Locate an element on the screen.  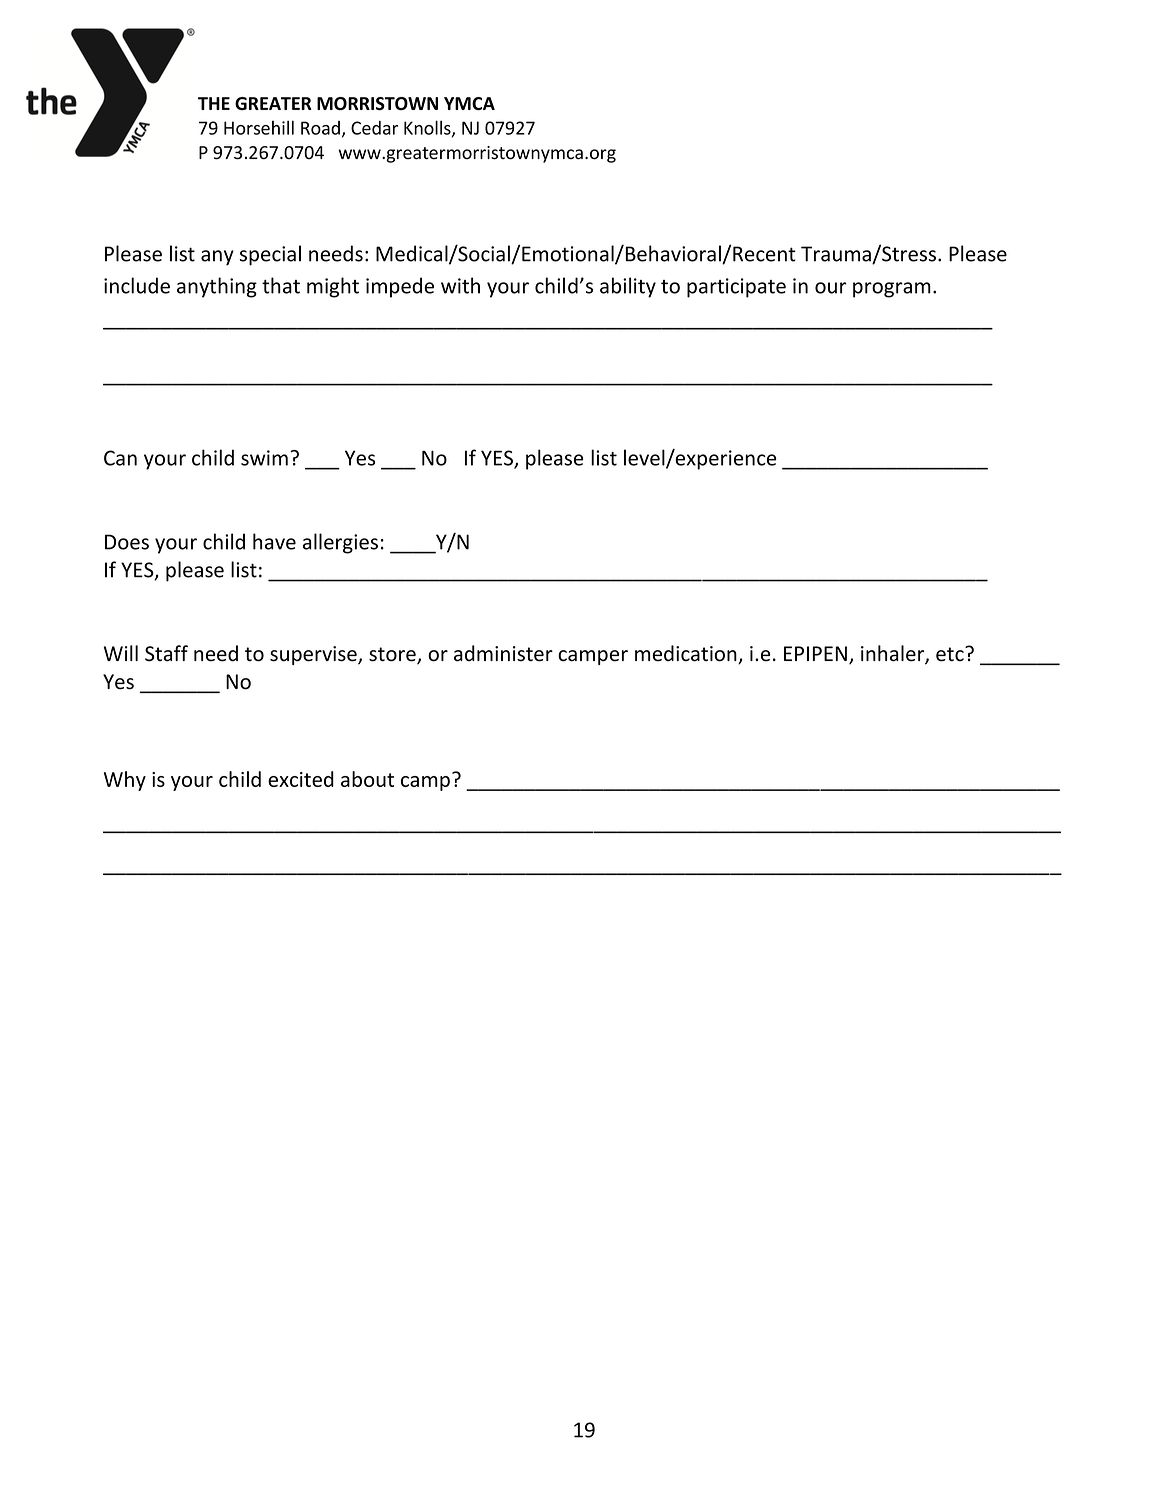
participate is located at coordinates (736, 288).
